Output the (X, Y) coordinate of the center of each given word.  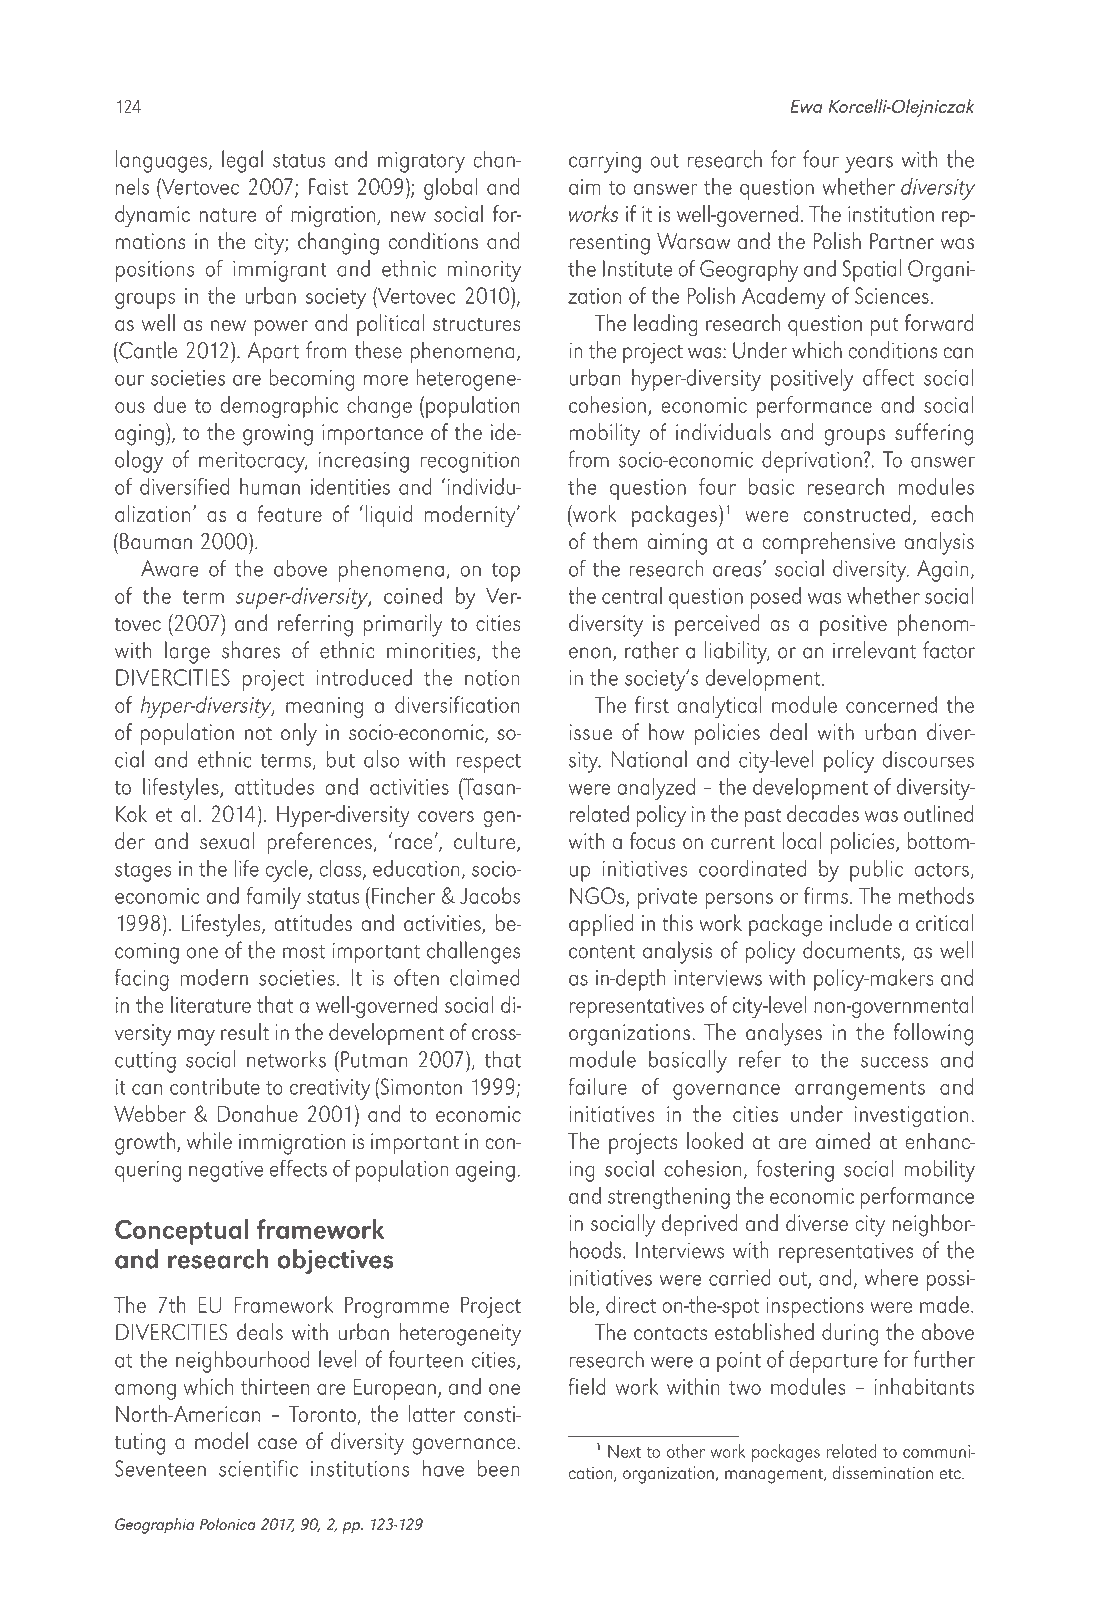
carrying (605, 162)
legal (242, 161)
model (221, 1441)
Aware (170, 568)
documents (852, 951)
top (506, 572)
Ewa (806, 106)
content (602, 952)
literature (211, 1004)
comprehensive (828, 543)
